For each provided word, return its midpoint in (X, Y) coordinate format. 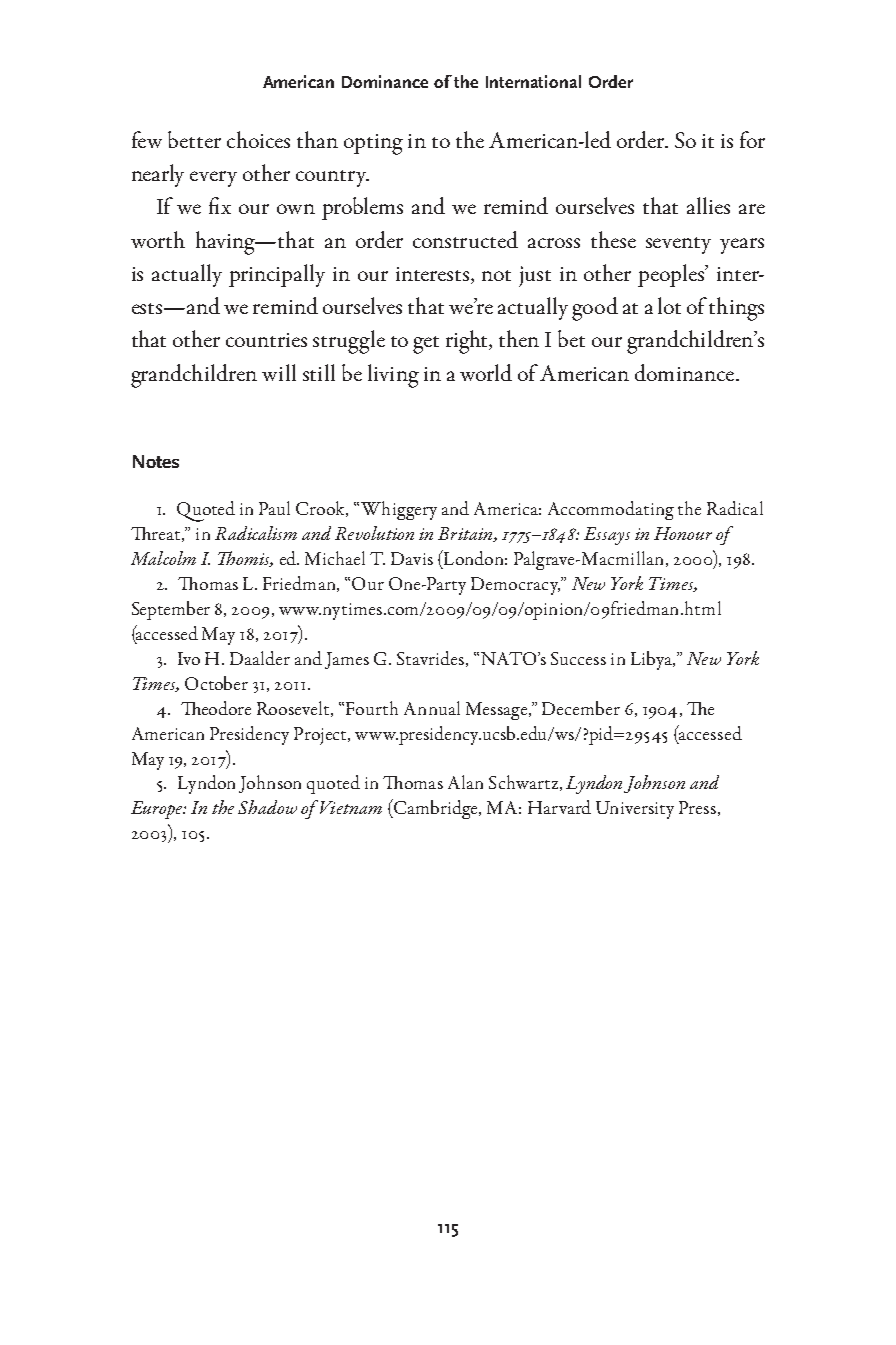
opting (373, 144)
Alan (465, 782)
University (635, 810)
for (752, 139)
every (213, 179)
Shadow (267, 807)
